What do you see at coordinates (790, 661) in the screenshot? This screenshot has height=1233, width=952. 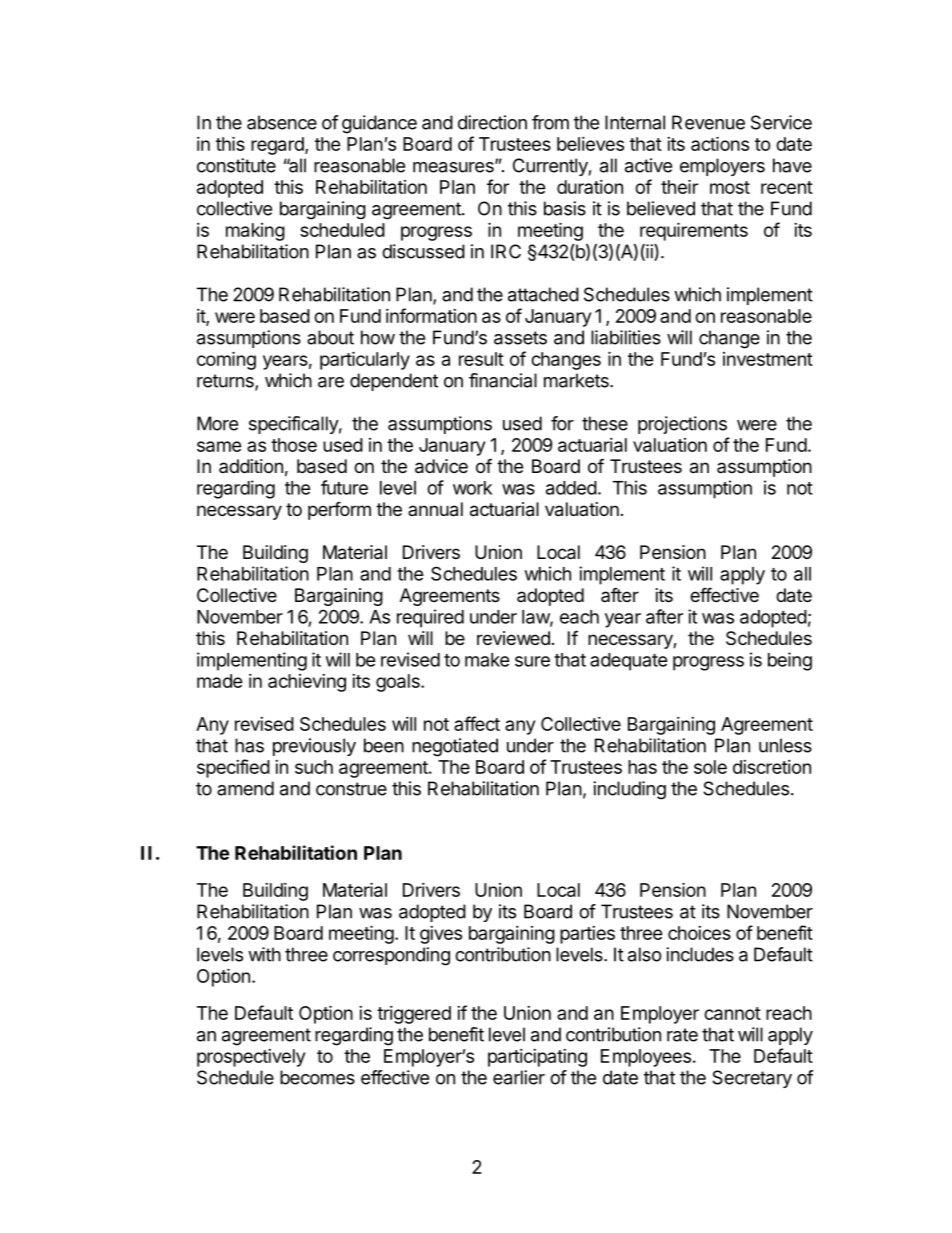 I see `being` at bounding box center [790, 661].
